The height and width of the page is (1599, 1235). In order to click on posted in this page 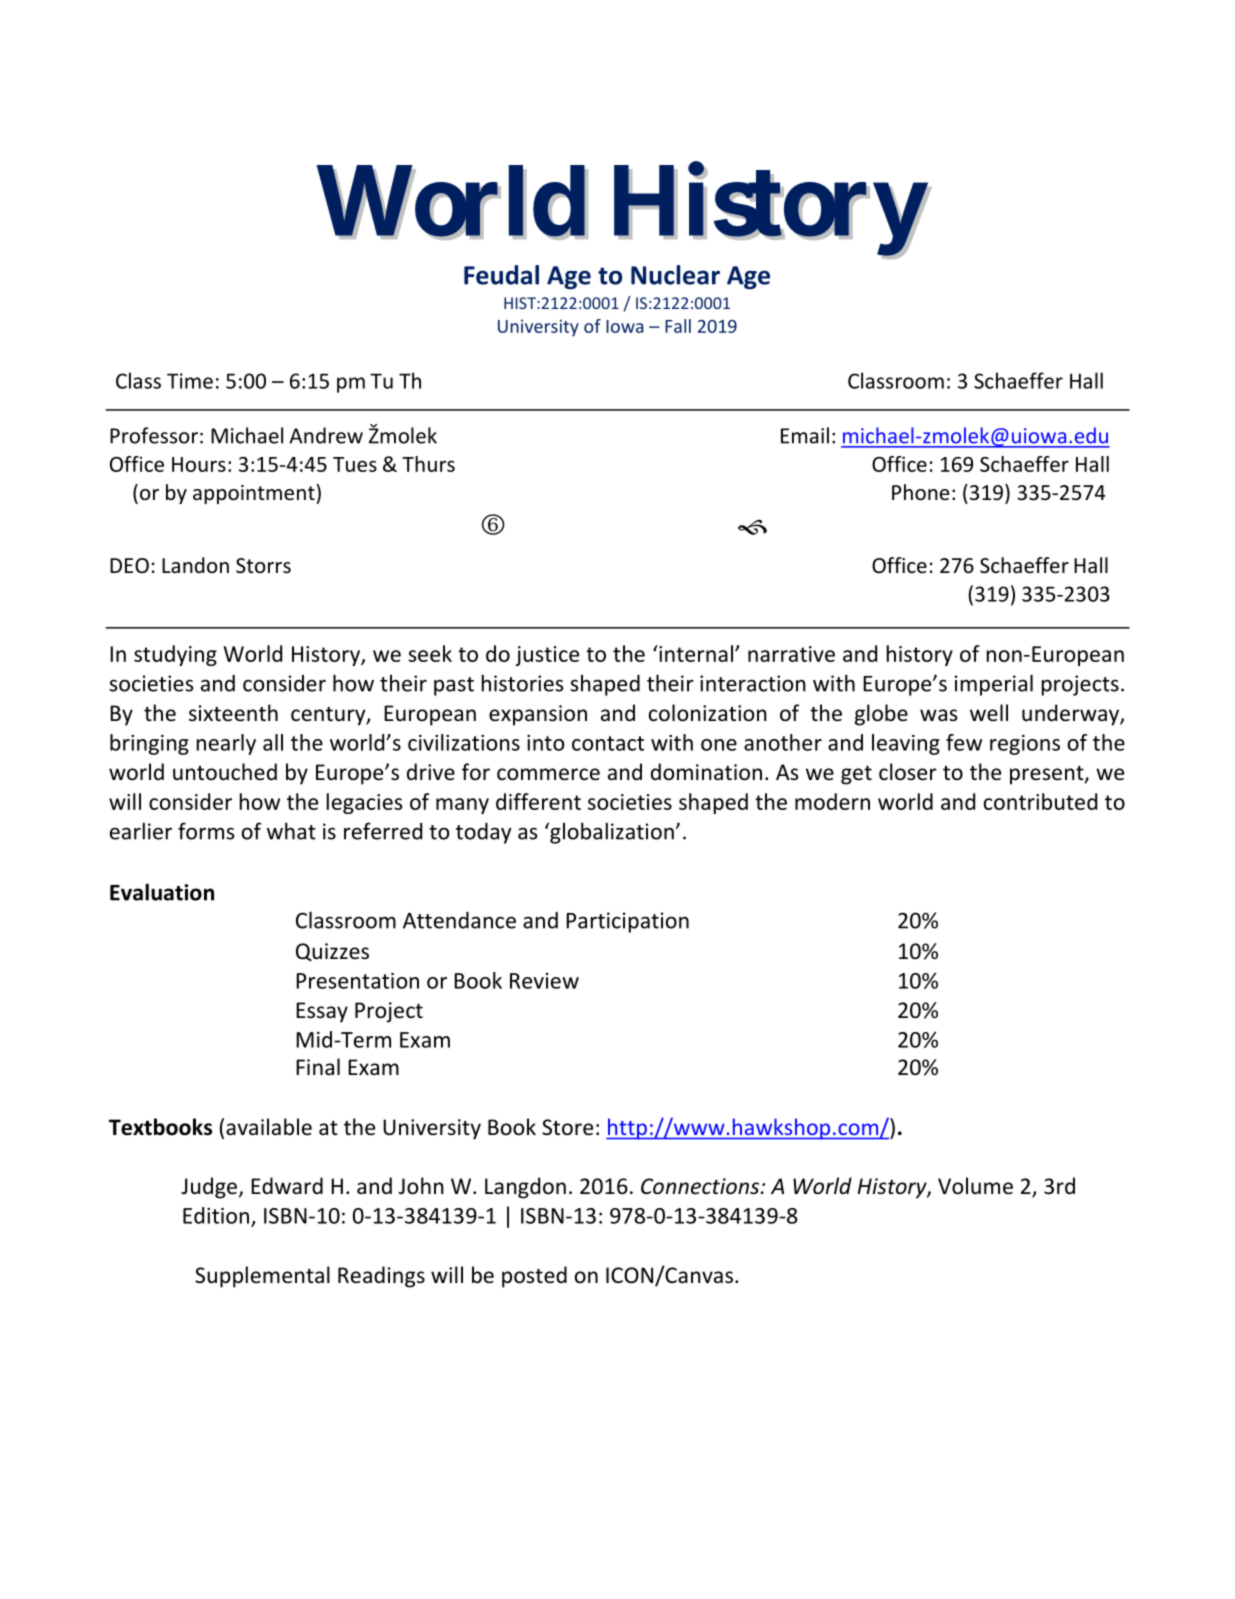, I will do `click(534, 1277)`.
